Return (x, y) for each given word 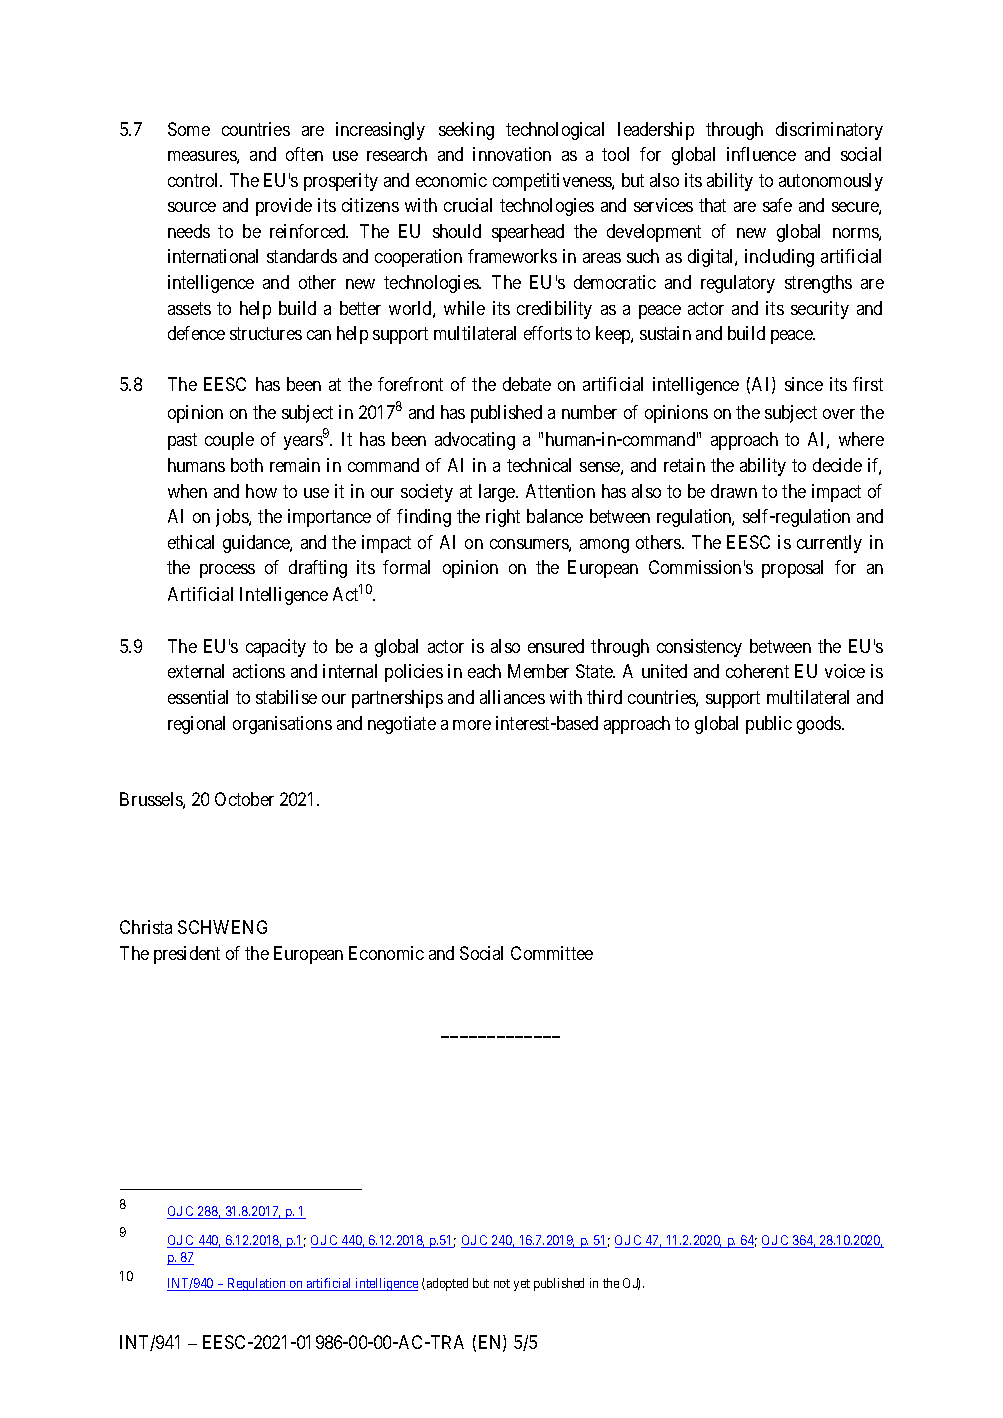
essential (198, 697)
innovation (512, 154)
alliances (512, 697)
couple (229, 441)
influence (761, 154)
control (195, 180)
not (502, 1283)
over (839, 414)
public (769, 725)
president (187, 955)
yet (522, 1285)
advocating (475, 441)
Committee (552, 953)
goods (820, 725)
